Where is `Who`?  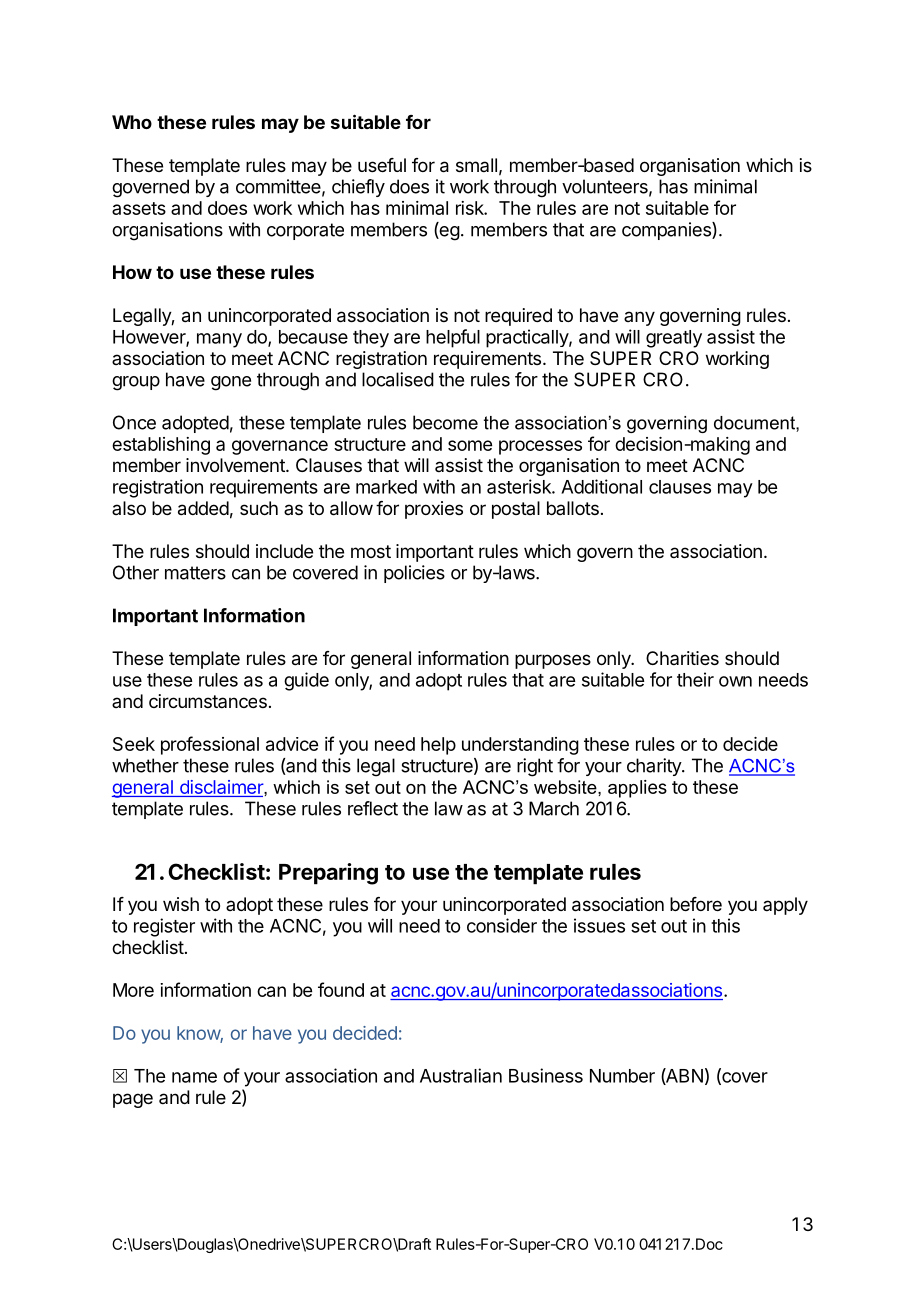 Who is located at coordinates (132, 122).
